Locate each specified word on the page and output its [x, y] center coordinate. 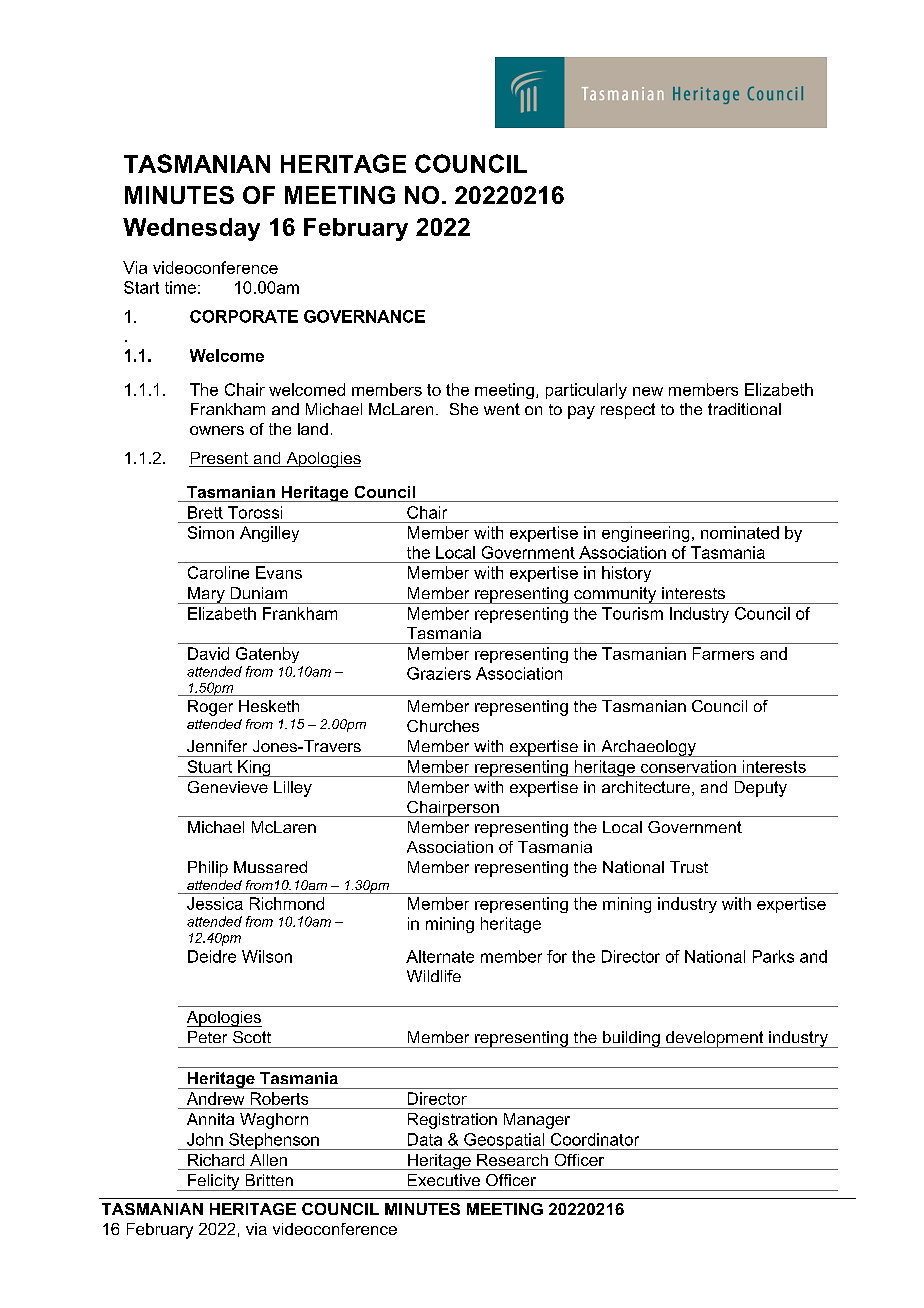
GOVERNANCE [364, 316]
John [205, 1139]
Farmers [723, 653]
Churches [443, 726]
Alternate [440, 956]
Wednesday [191, 229]
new [648, 391]
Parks [773, 956]
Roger [210, 708]
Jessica [215, 903]
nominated [740, 532]
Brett [205, 512]
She [464, 409]
